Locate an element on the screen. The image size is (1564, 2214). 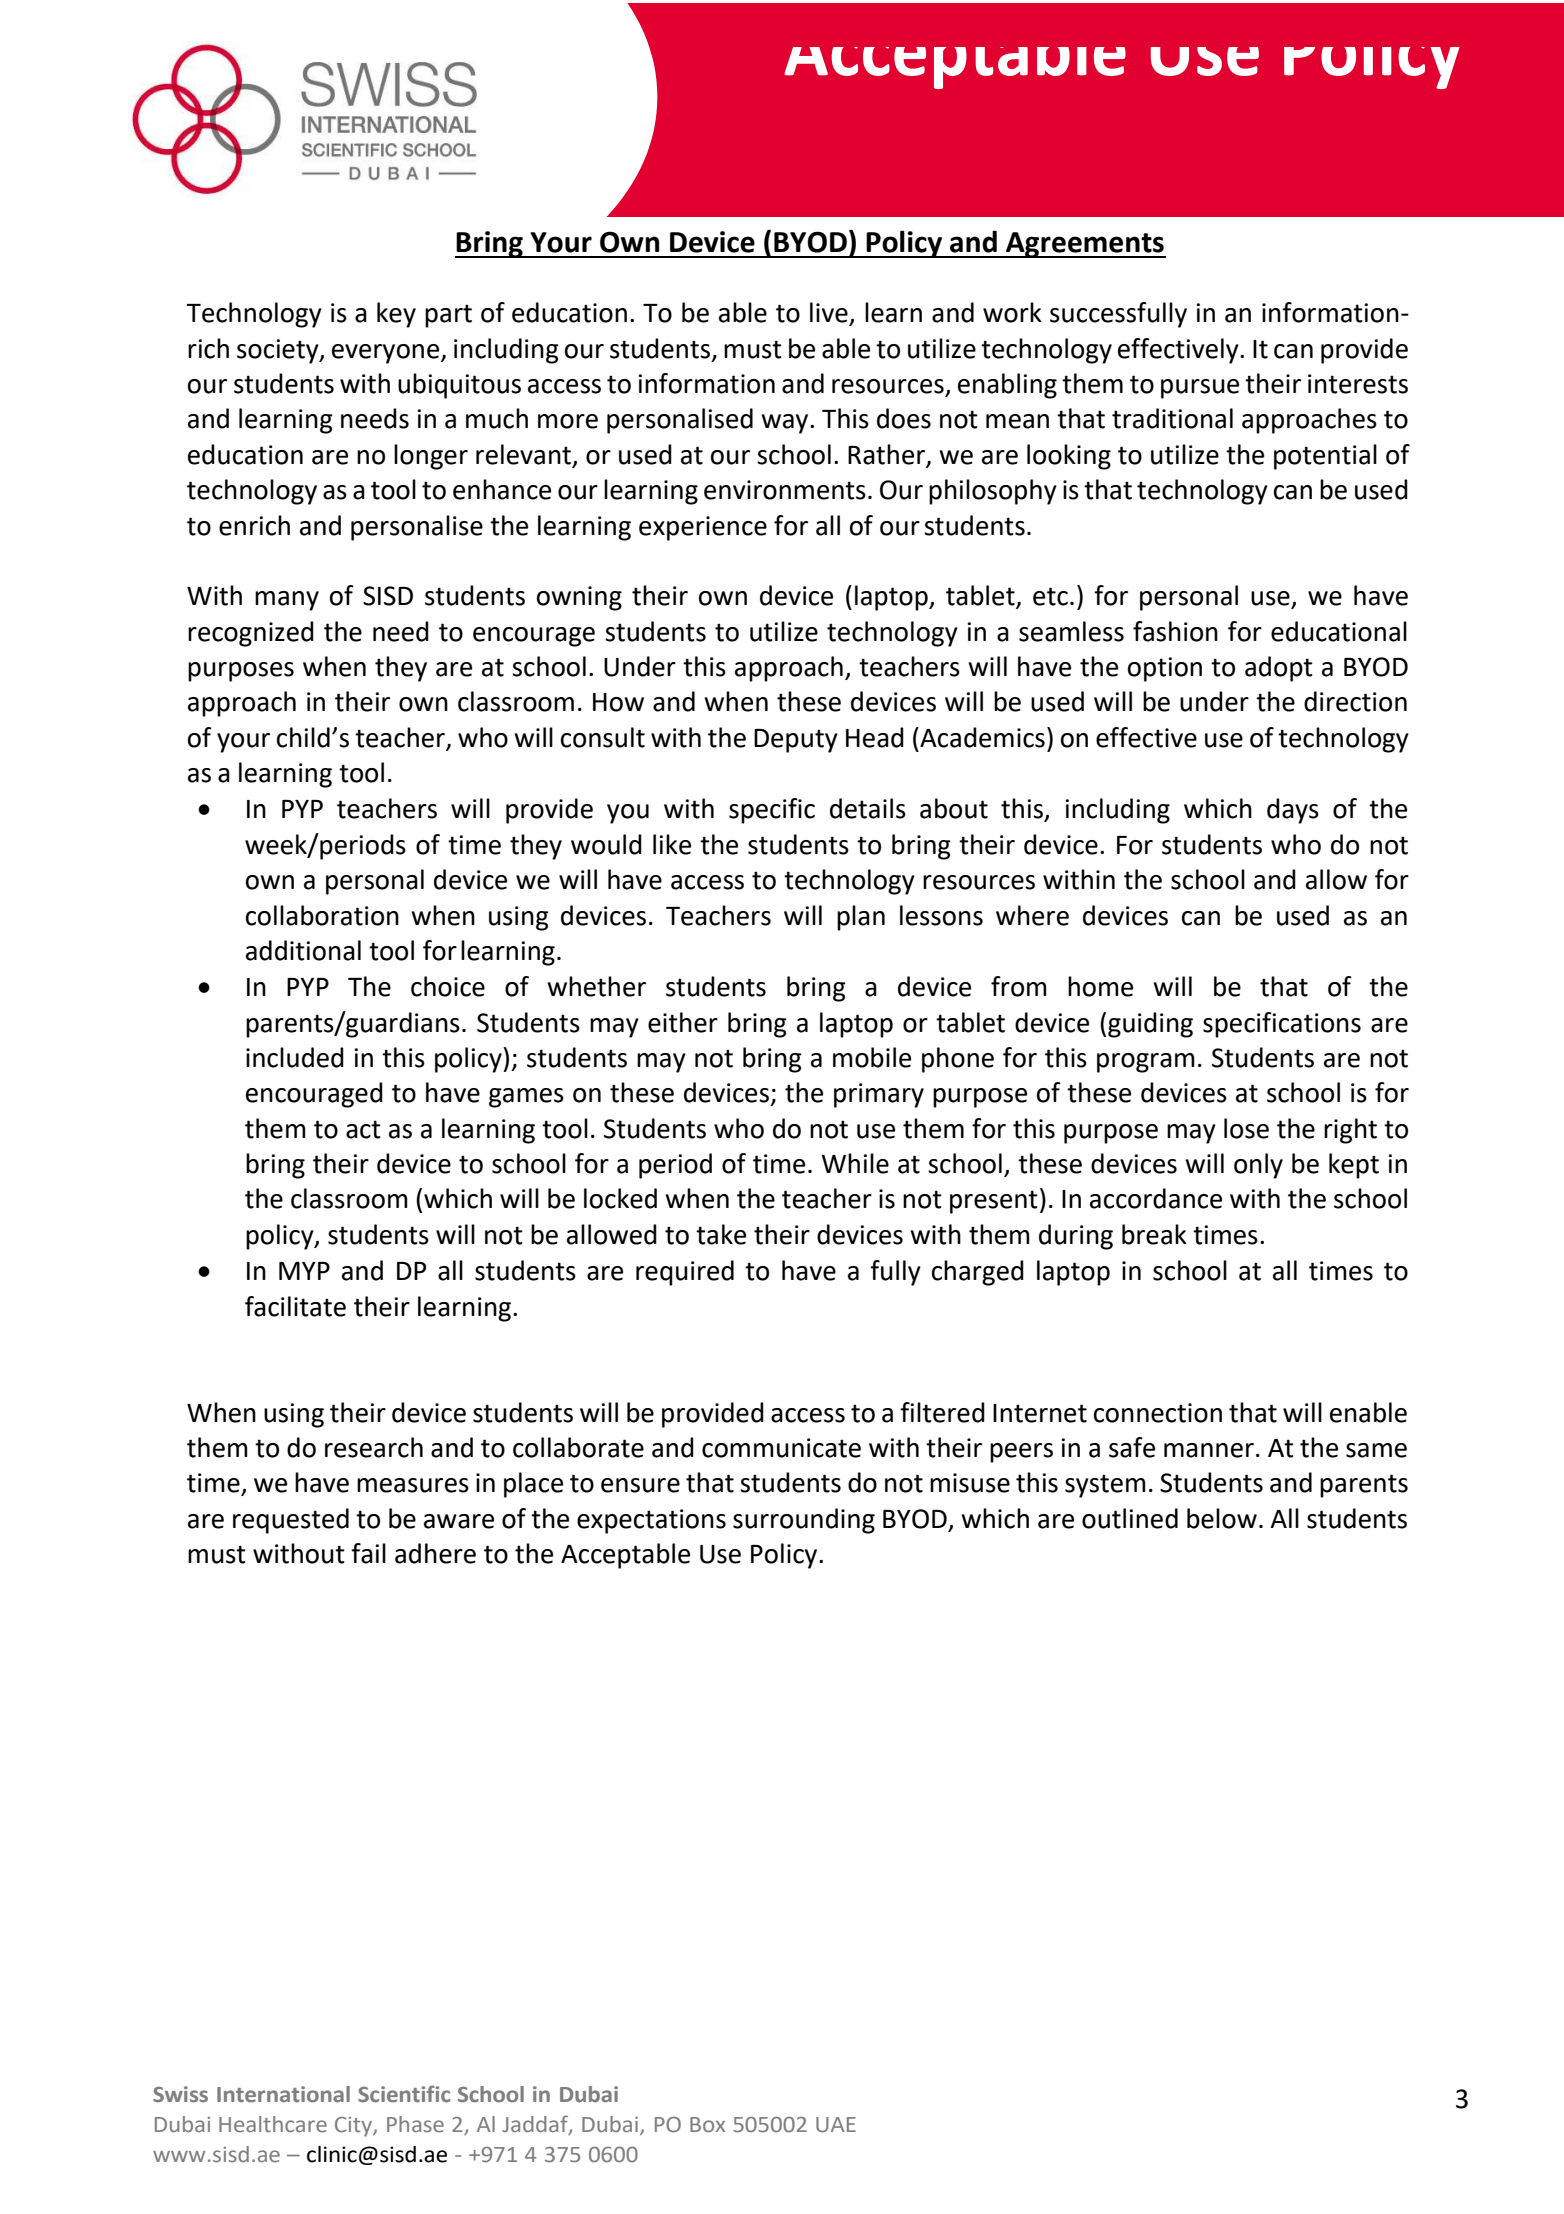
below is located at coordinates (1222, 1518).
